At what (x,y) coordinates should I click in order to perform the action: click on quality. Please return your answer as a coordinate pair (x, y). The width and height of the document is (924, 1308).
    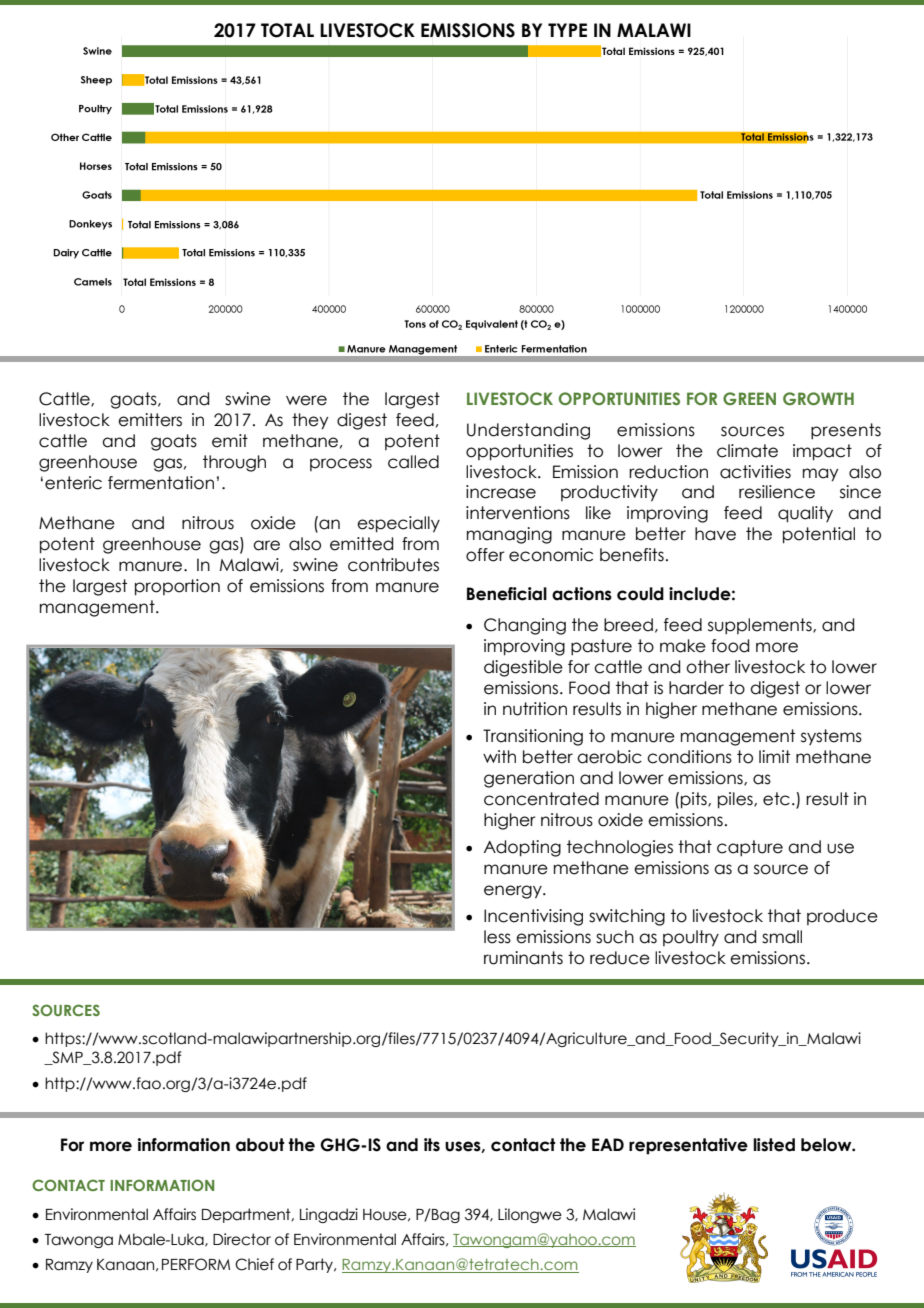
    Looking at the image, I should click on (805, 514).
